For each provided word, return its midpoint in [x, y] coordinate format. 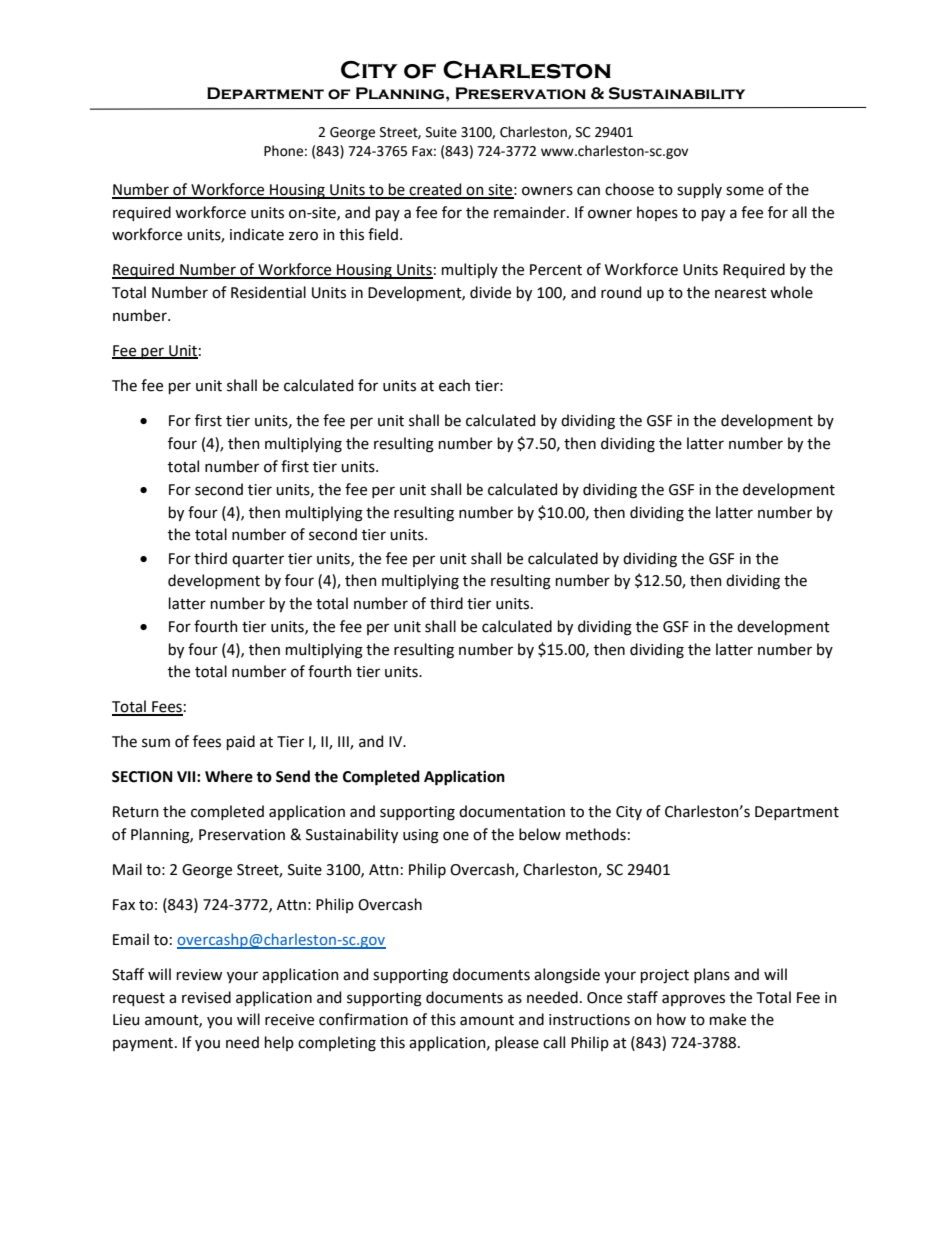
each [454, 385]
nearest [741, 293]
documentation [512, 811]
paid [241, 742]
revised [206, 997]
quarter [258, 560]
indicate [257, 234]
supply [699, 190]
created [436, 190]
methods [596, 834]
